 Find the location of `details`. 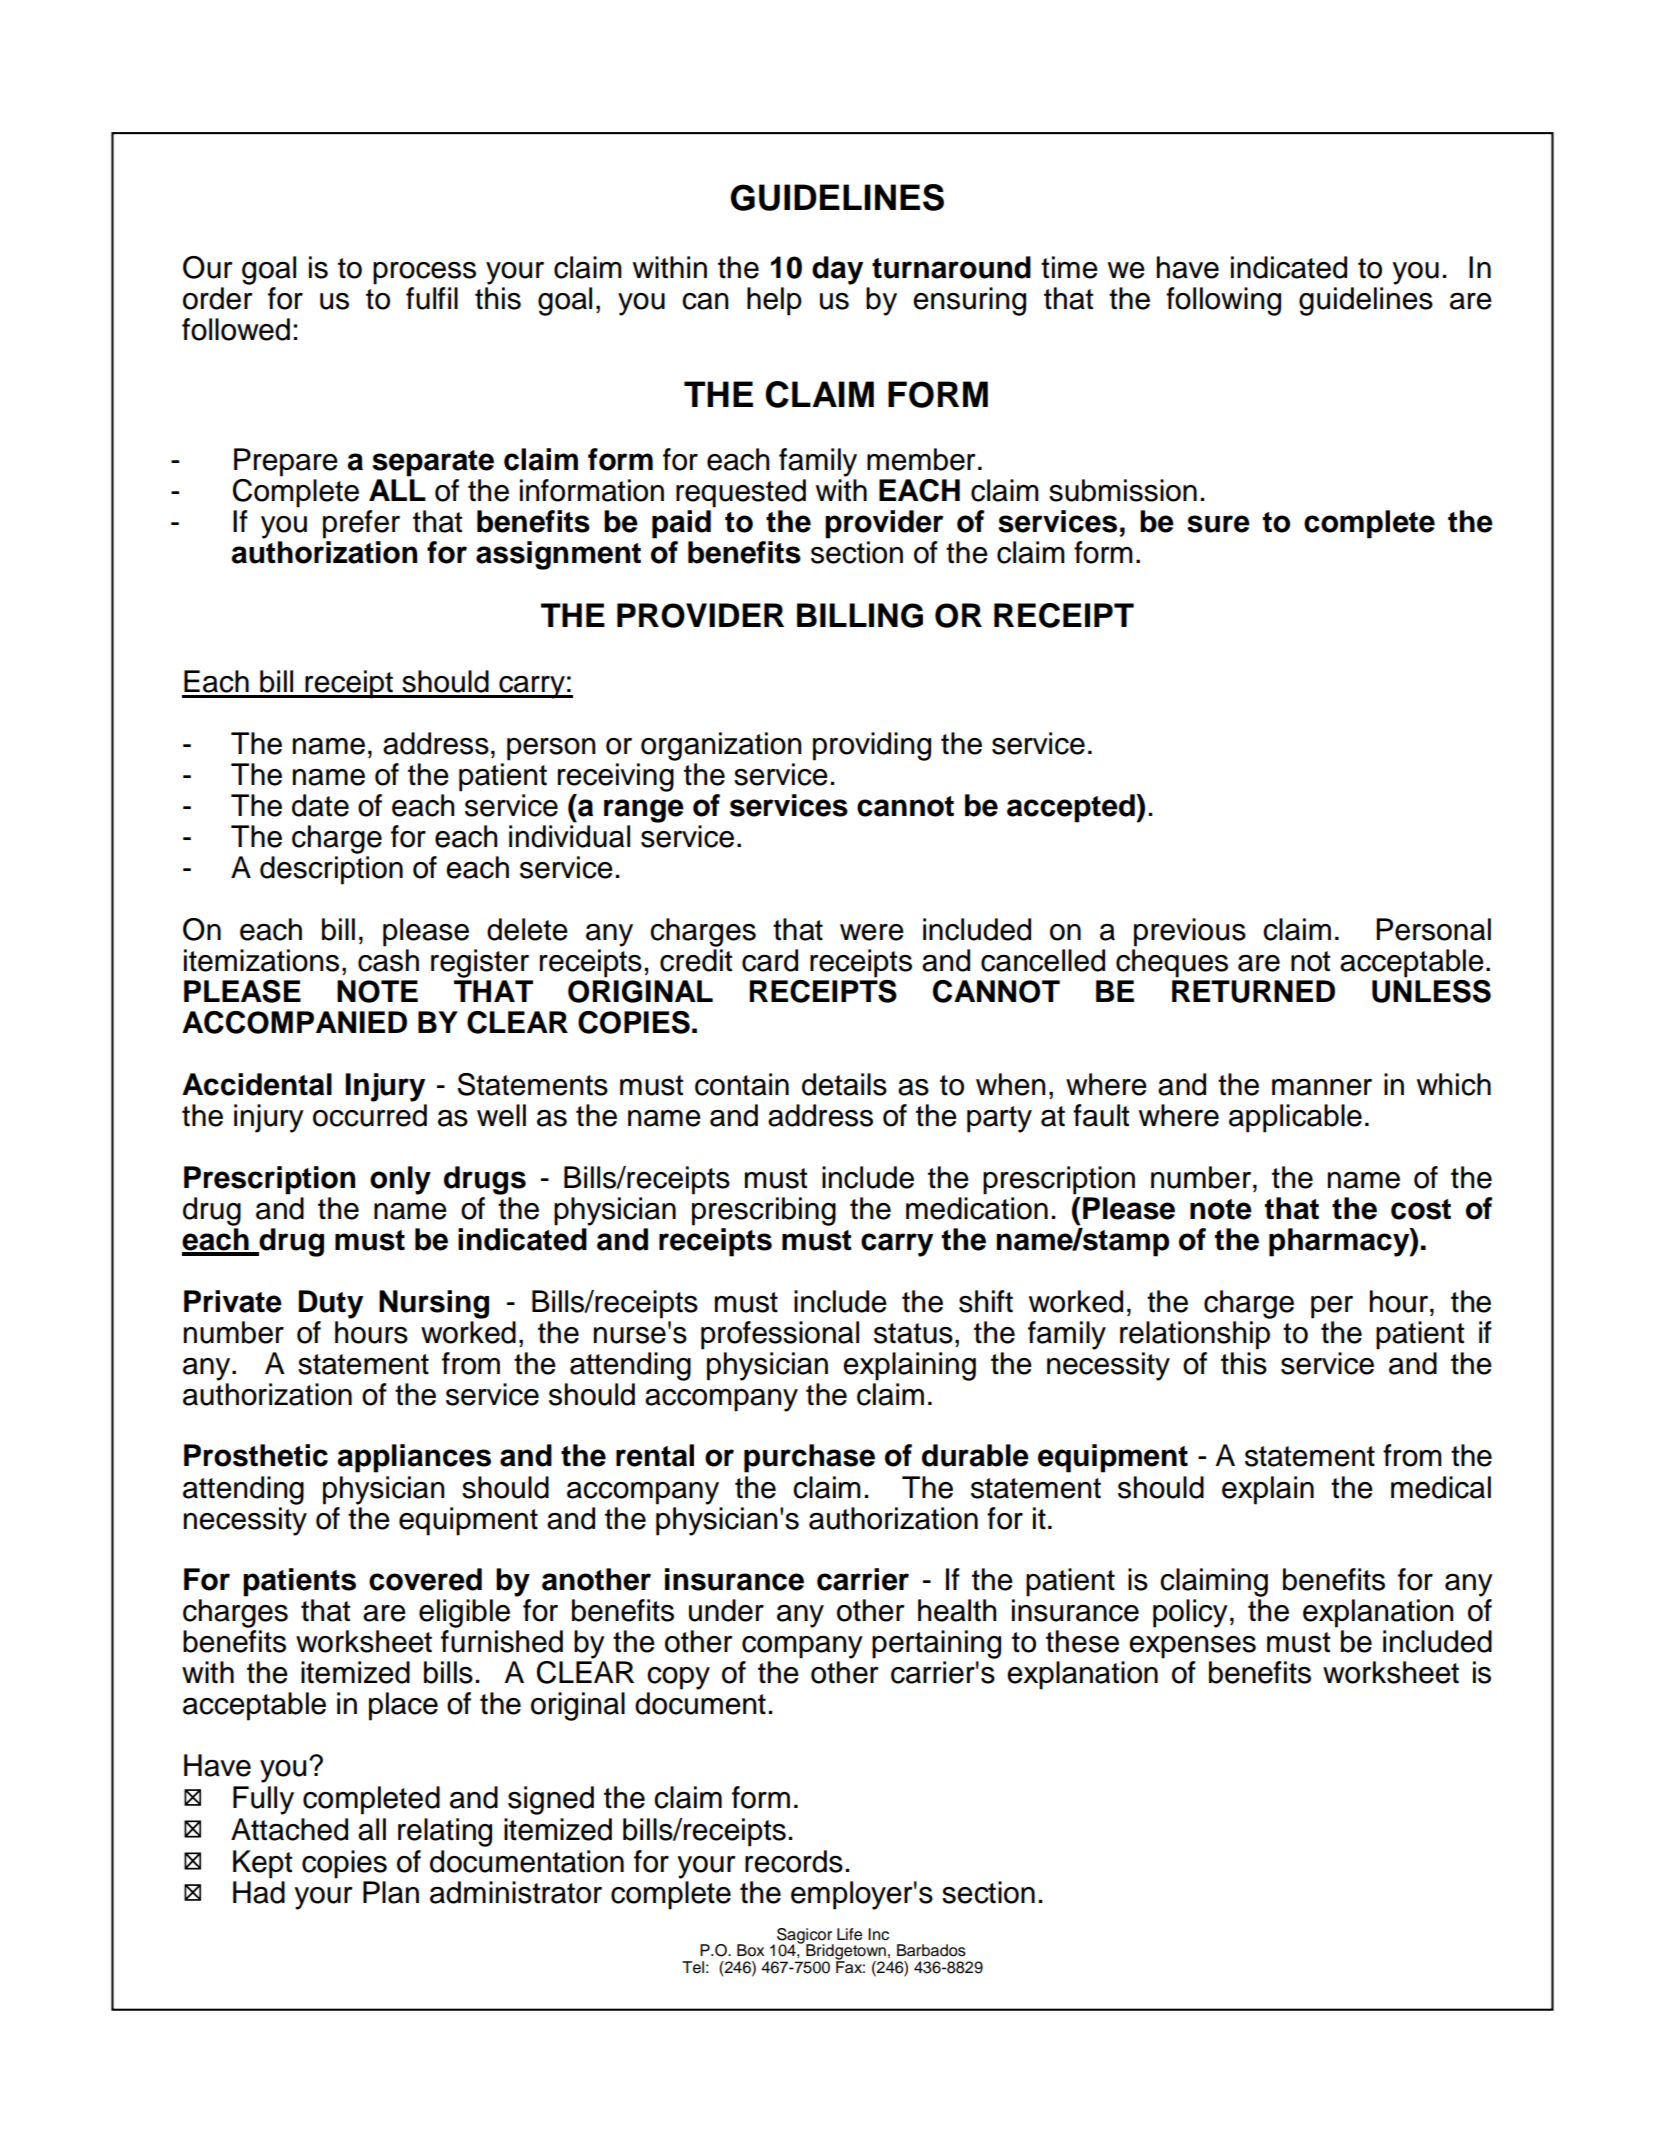

details is located at coordinates (844, 1084).
